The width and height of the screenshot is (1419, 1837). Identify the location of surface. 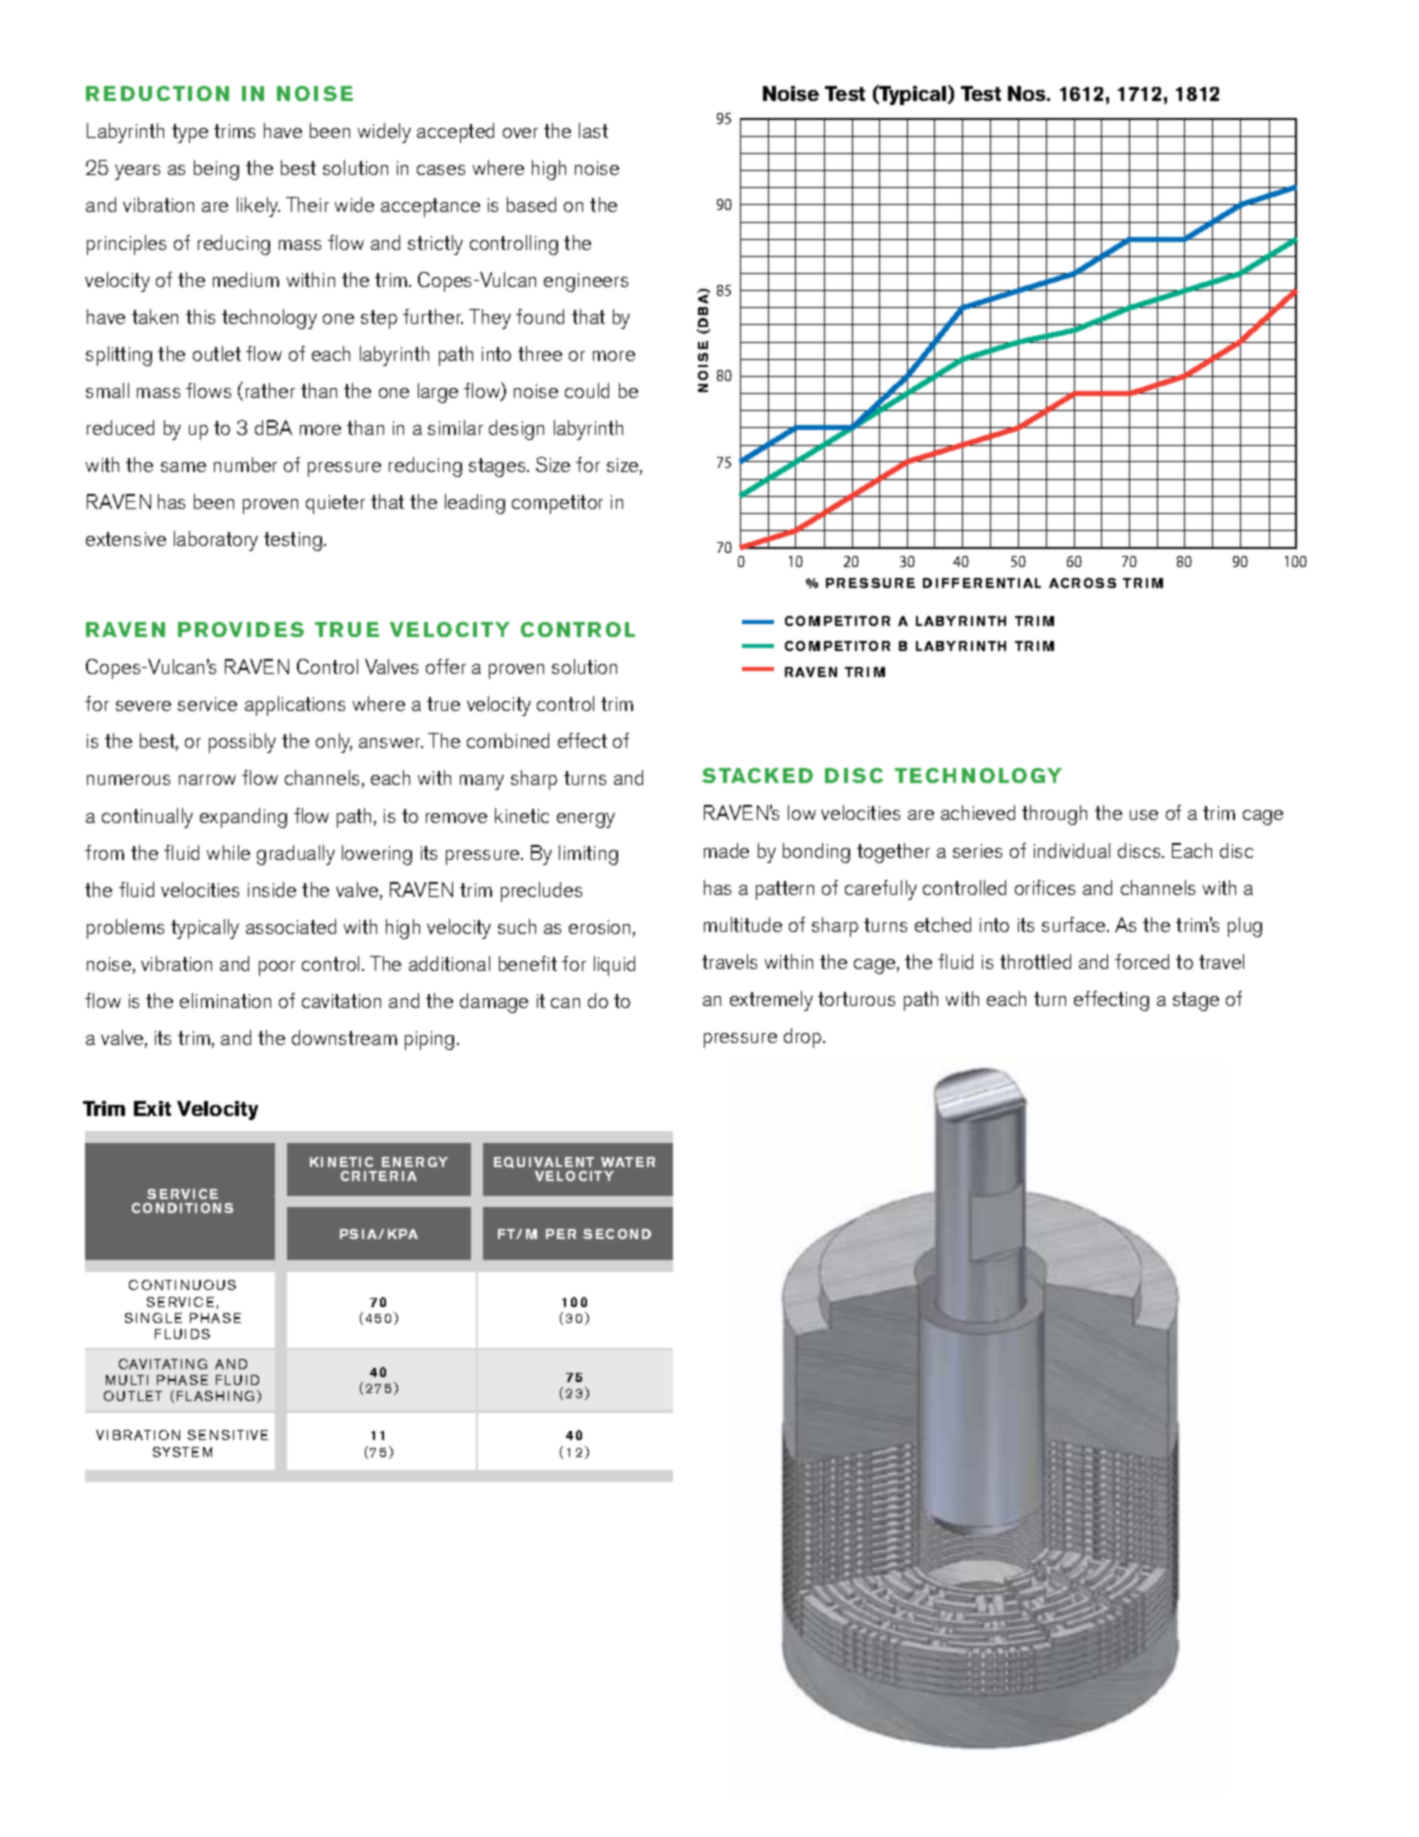
(1075, 924).
